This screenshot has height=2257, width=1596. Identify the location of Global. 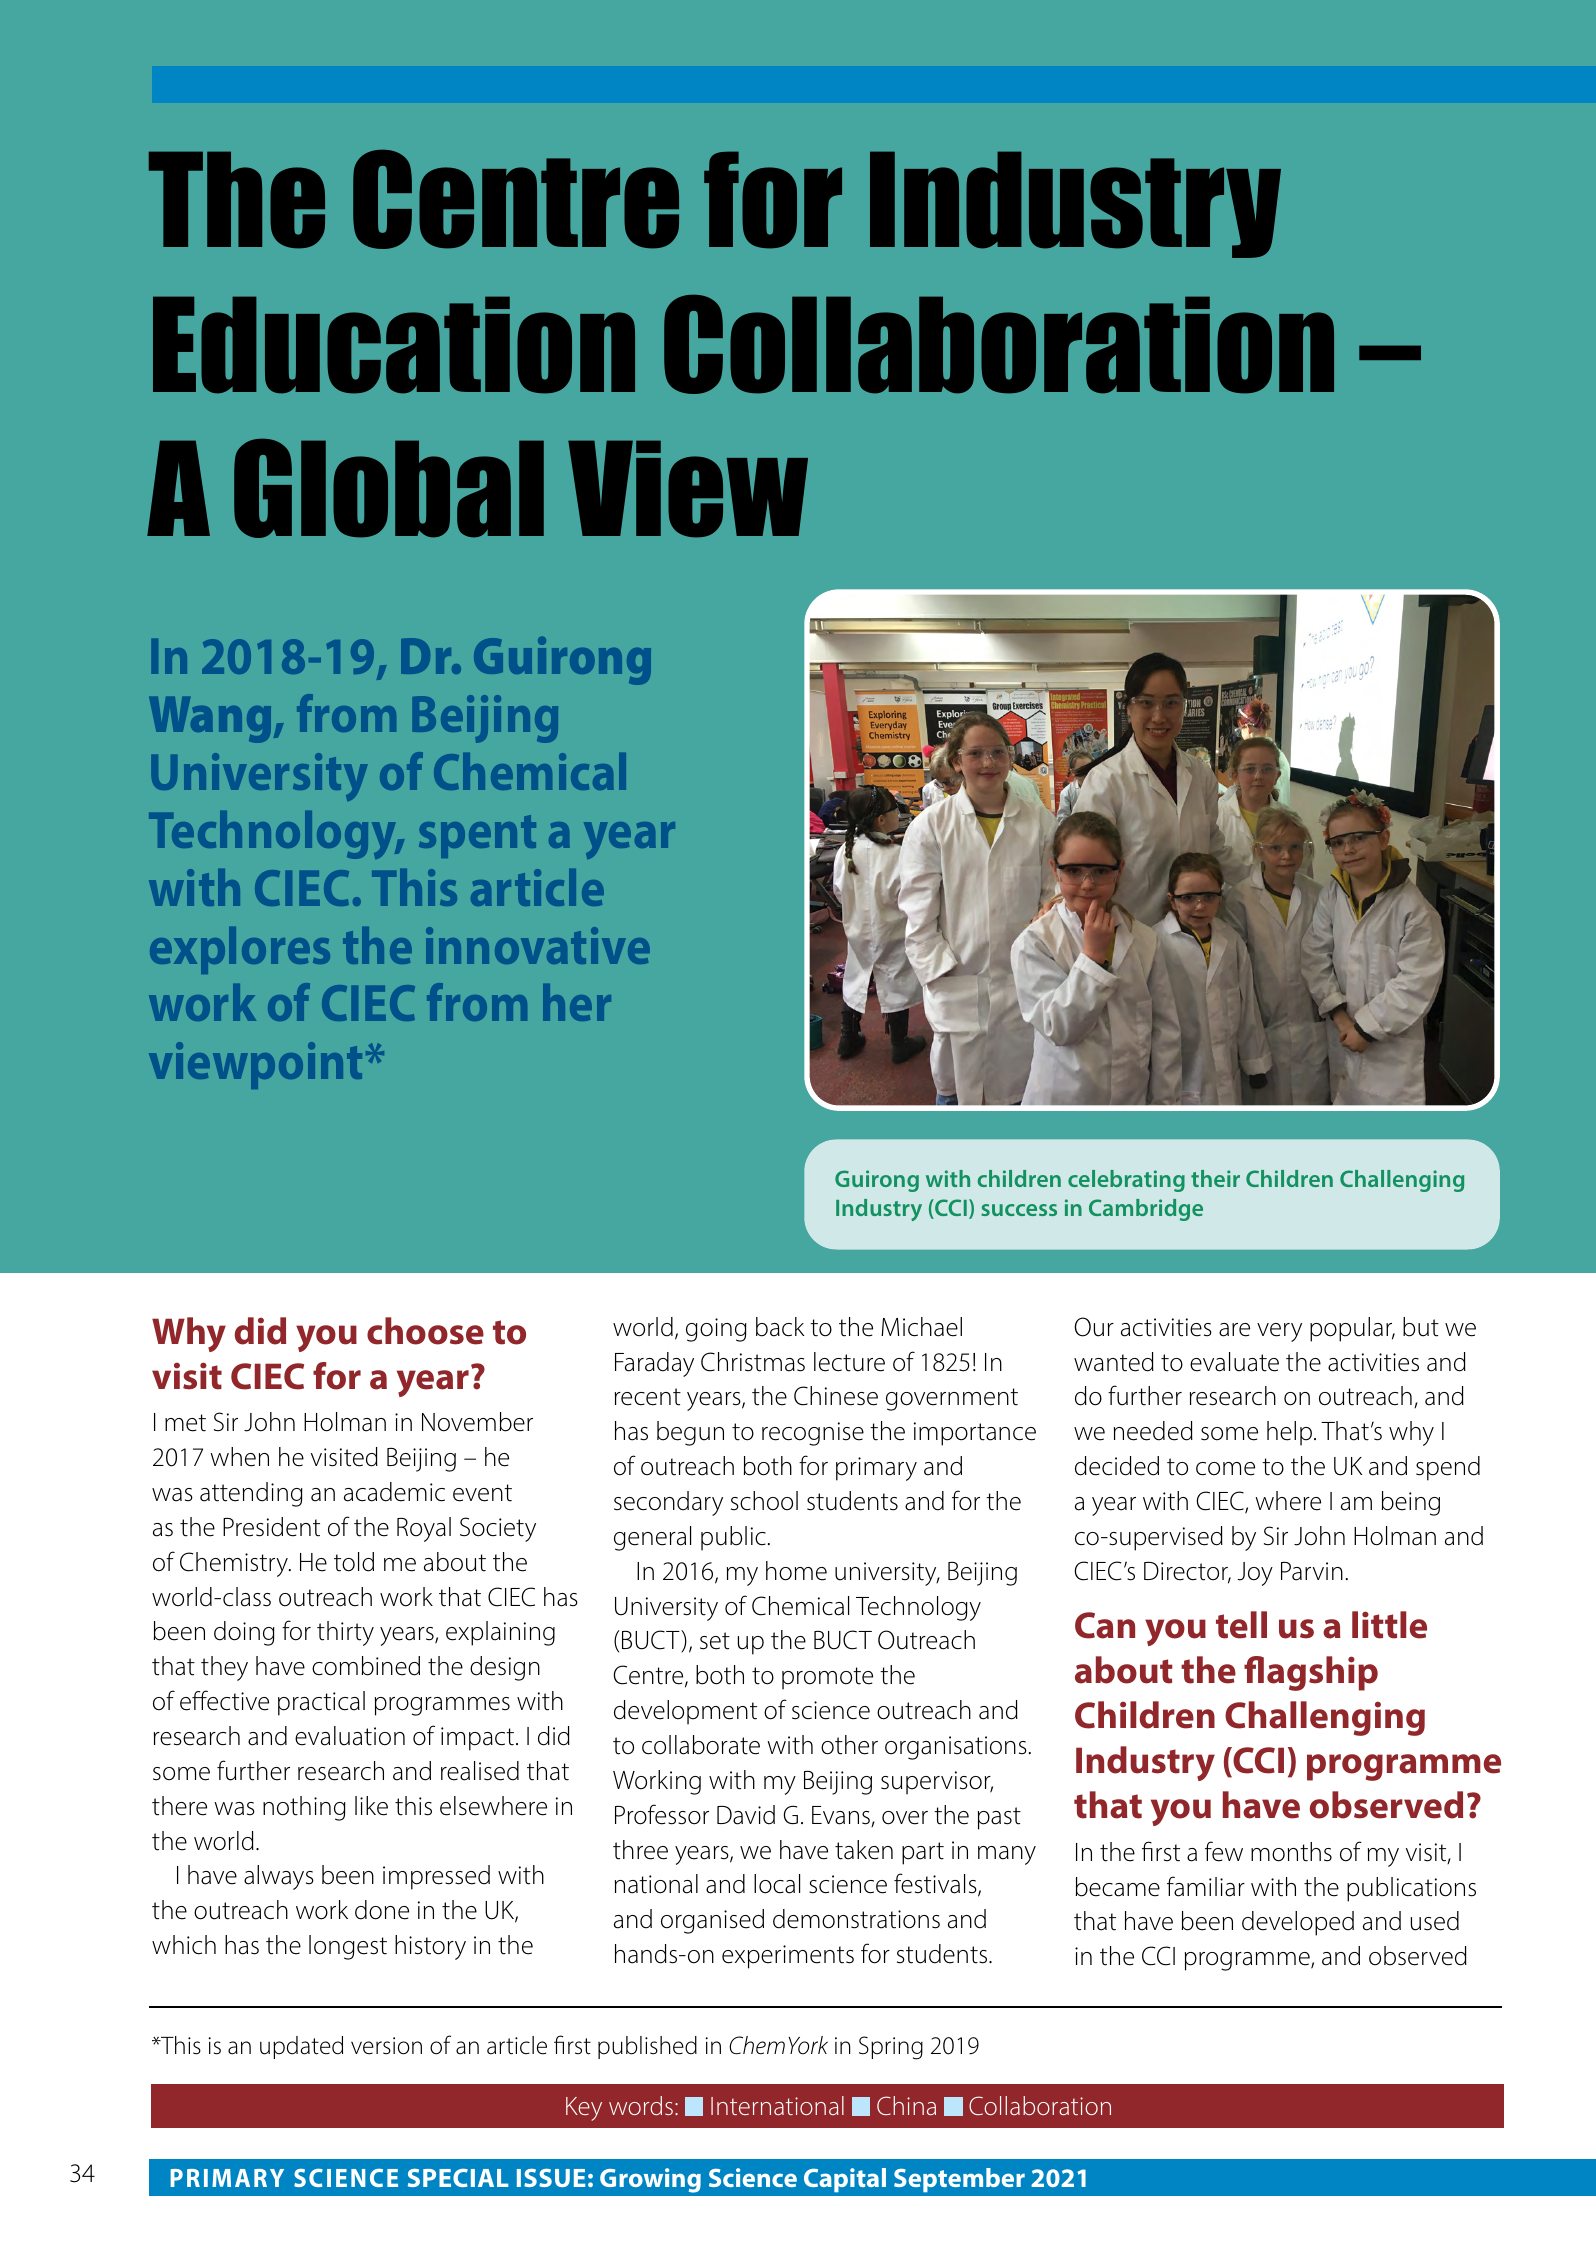
(389, 488).
